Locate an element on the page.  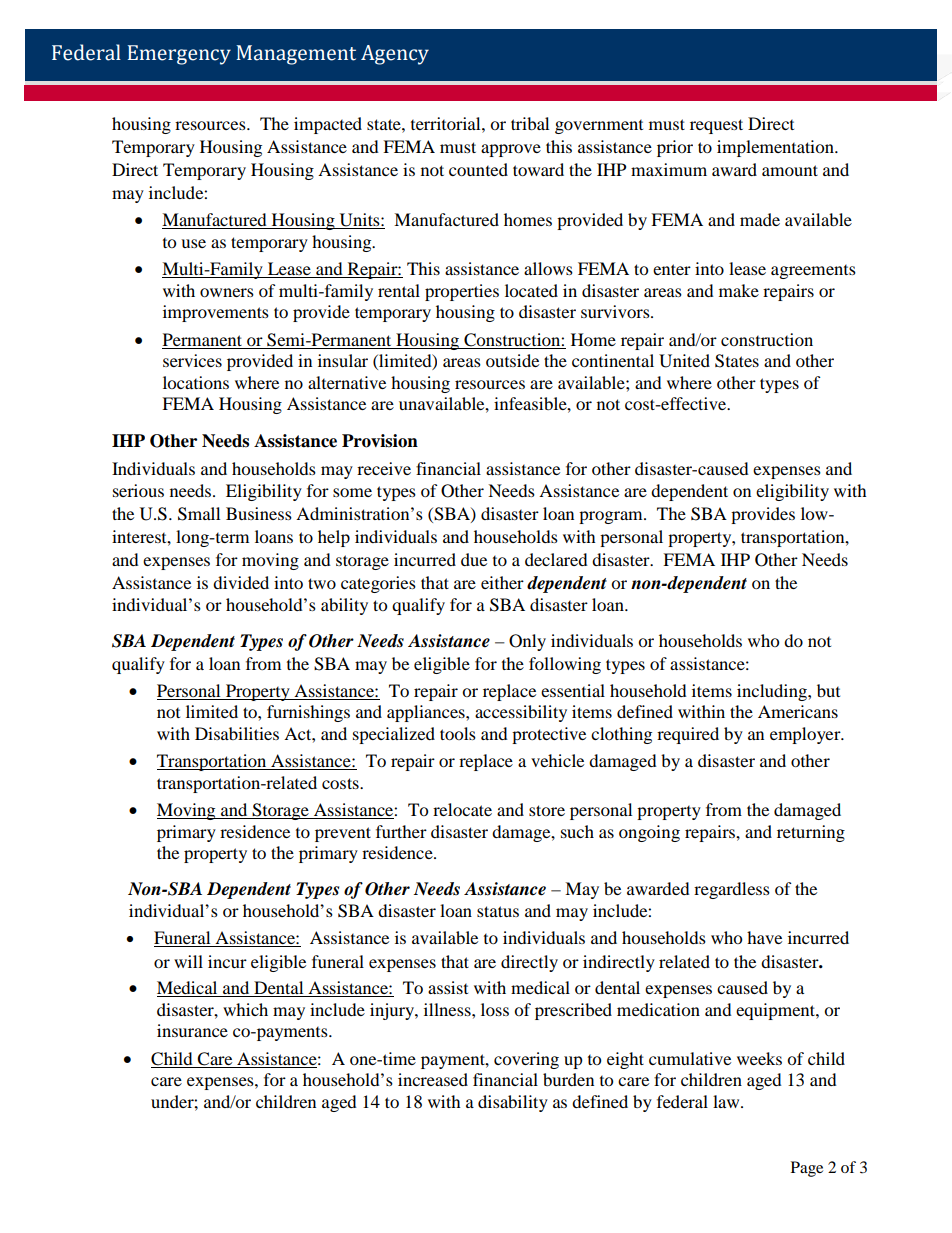
increased is located at coordinates (433, 1079).
